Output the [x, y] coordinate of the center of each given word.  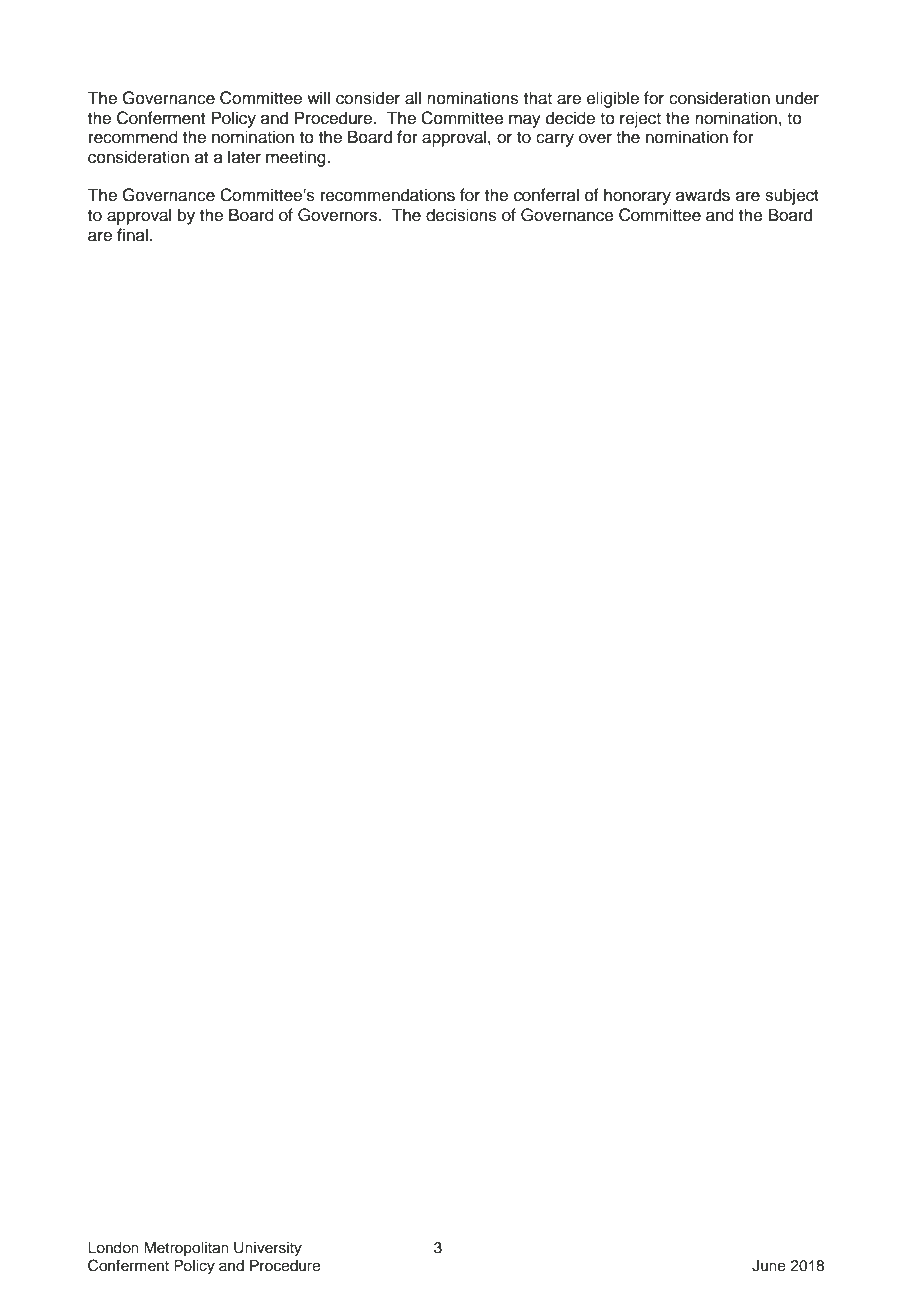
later [244, 157]
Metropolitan [186, 1249]
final [132, 235]
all [413, 98]
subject [792, 196]
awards [703, 195]
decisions [461, 215]
